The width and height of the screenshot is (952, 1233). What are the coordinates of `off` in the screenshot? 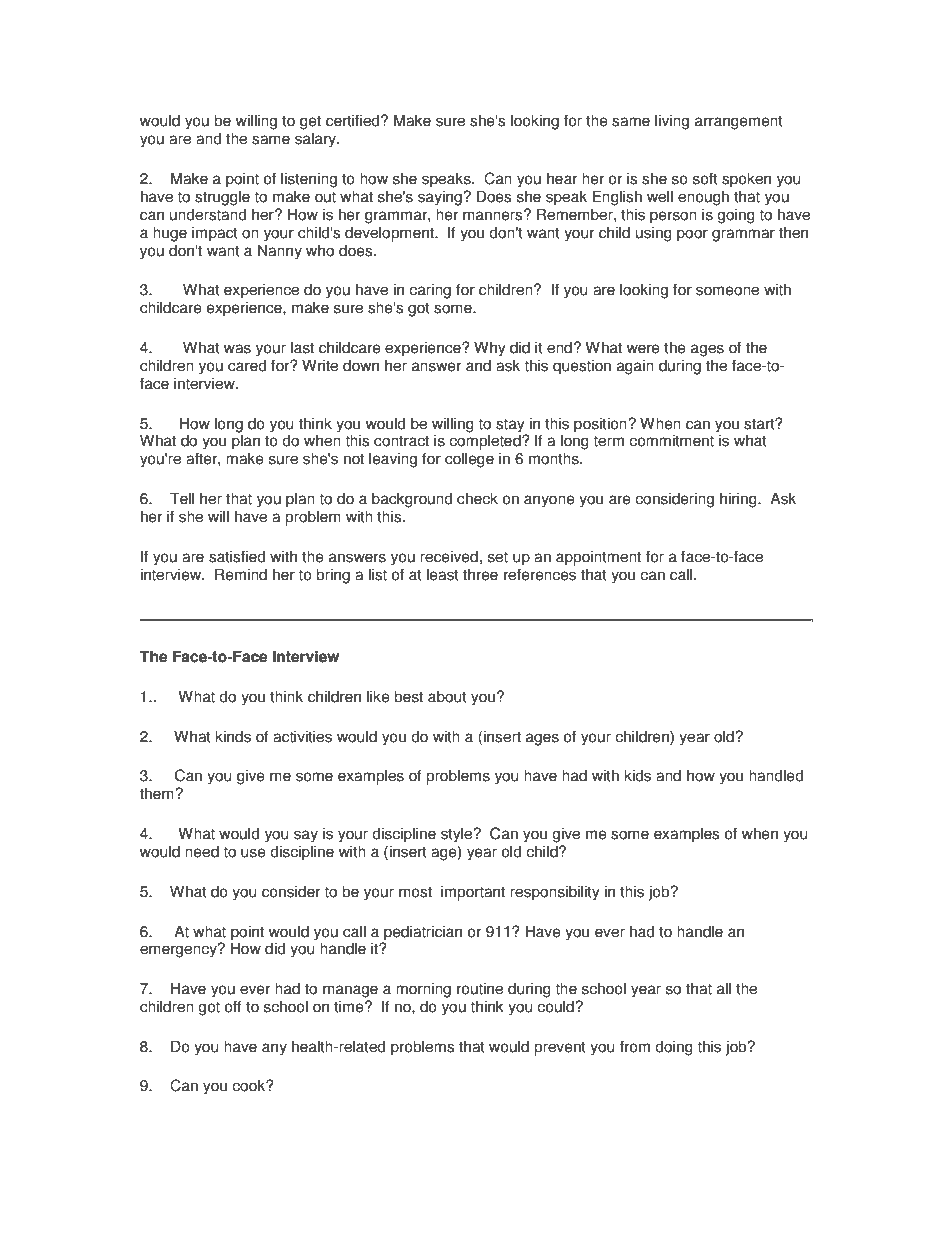 It's located at (233, 1006).
